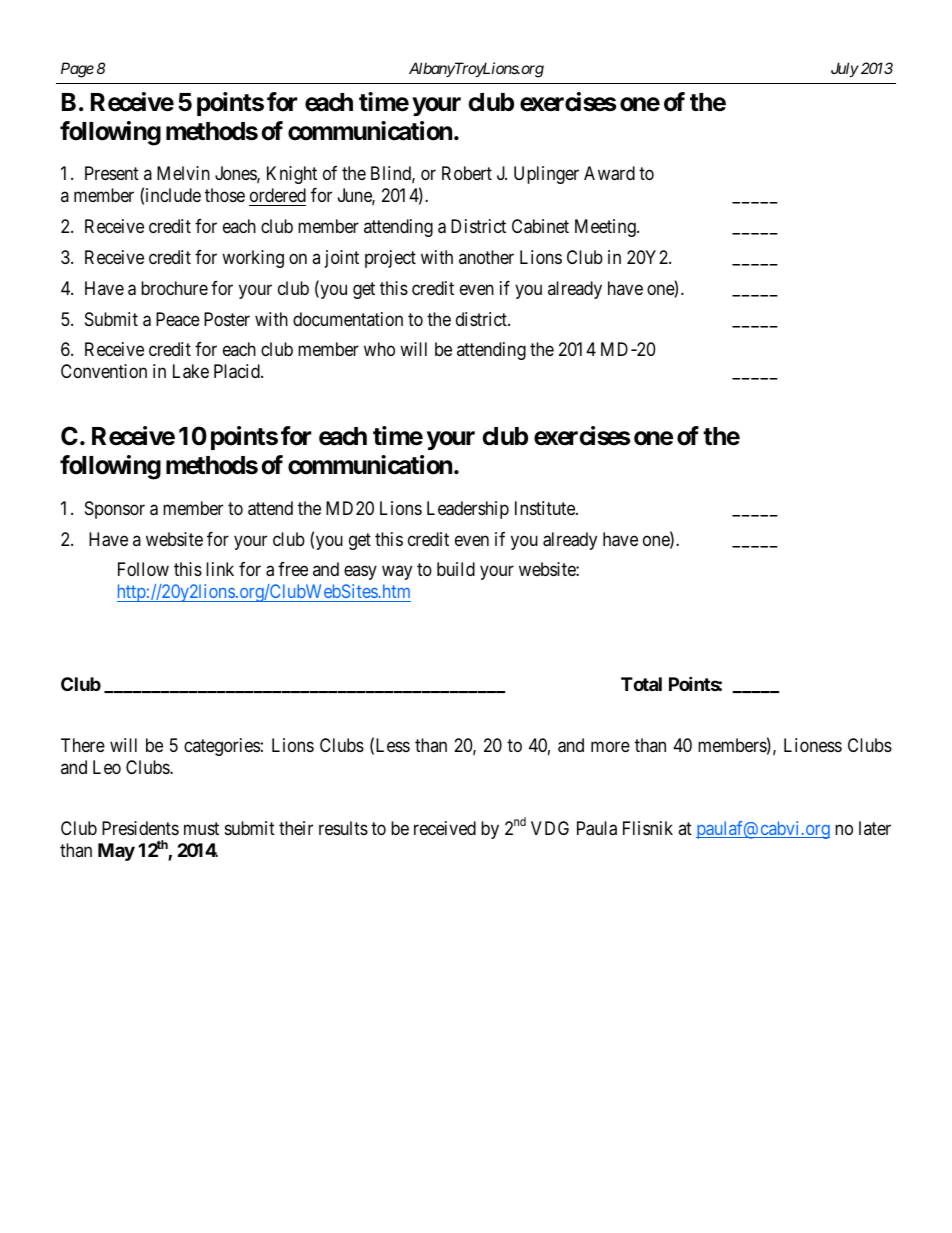 The width and height of the page is (952, 1233). Describe the element at coordinates (845, 69) in the page. I see `July` at that location.
